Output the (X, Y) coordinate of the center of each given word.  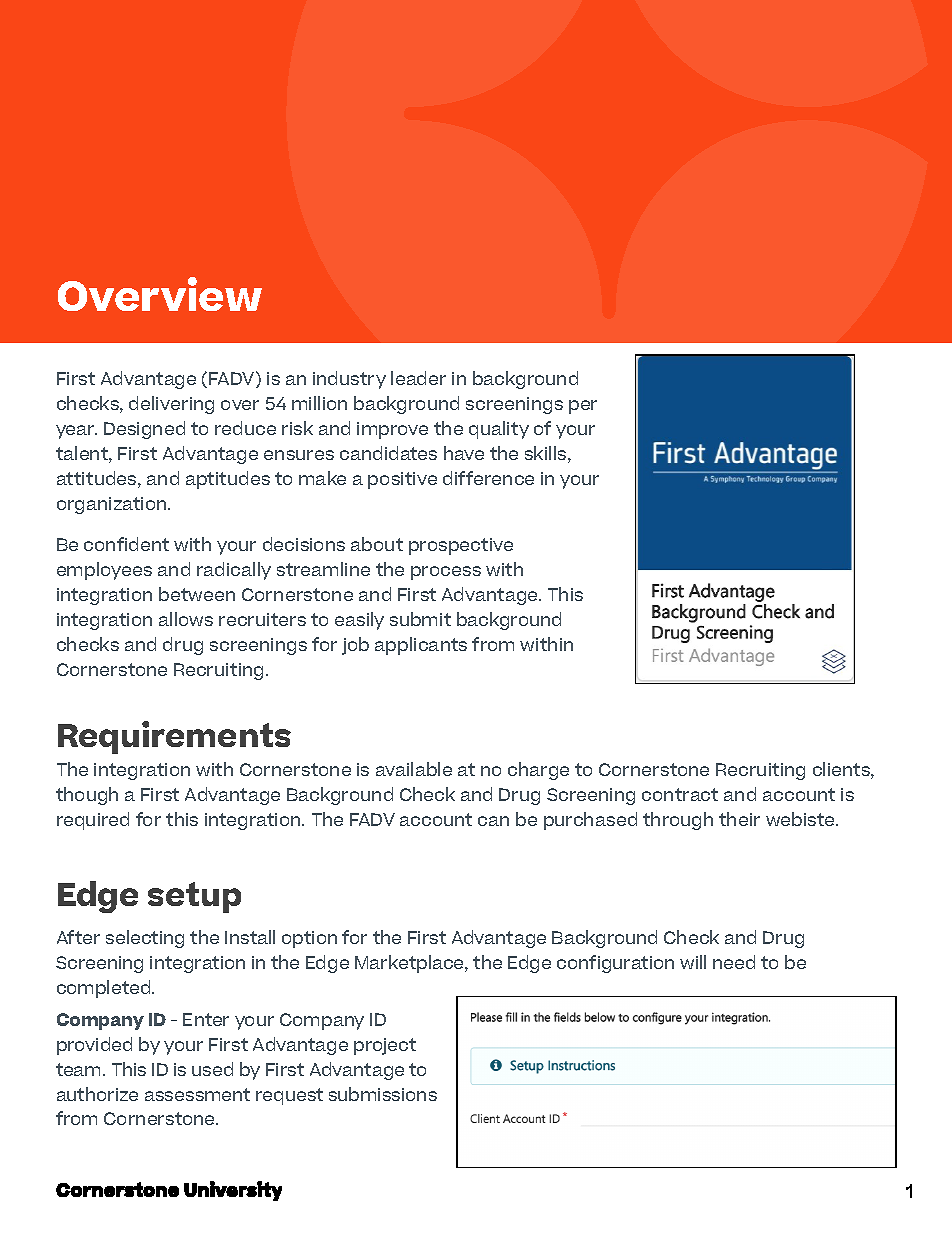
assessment (197, 1094)
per (583, 407)
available (414, 769)
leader (418, 378)
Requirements (174, 737)
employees (104, 571)
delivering (171, 405)
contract (680, 794)
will (693, 962)
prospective (461, 546)
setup (194, 897)
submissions (383, 1094)
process (446, 573)
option (309, 939)
